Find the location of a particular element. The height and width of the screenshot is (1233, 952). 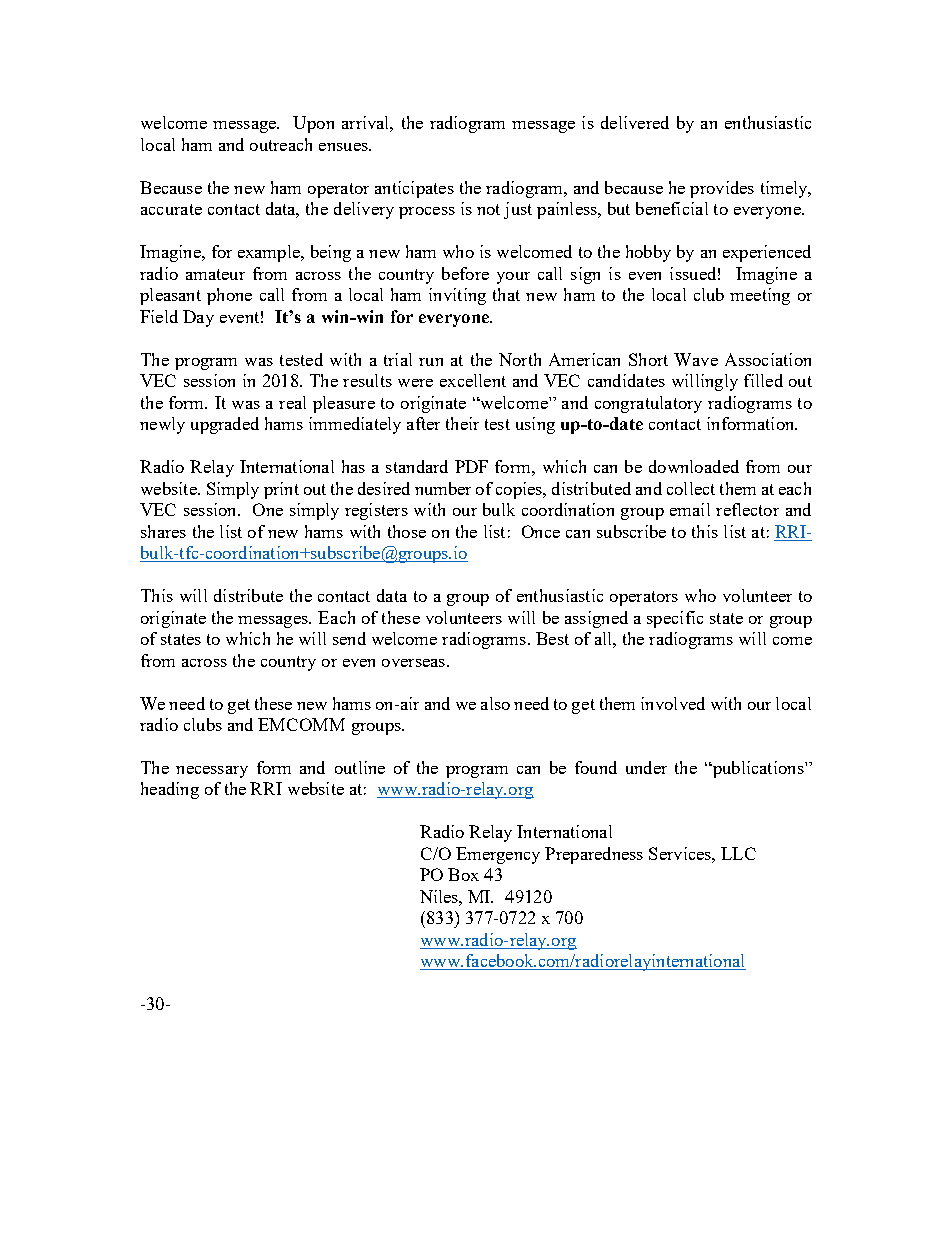

heading is located at coordinates (170, 790).
